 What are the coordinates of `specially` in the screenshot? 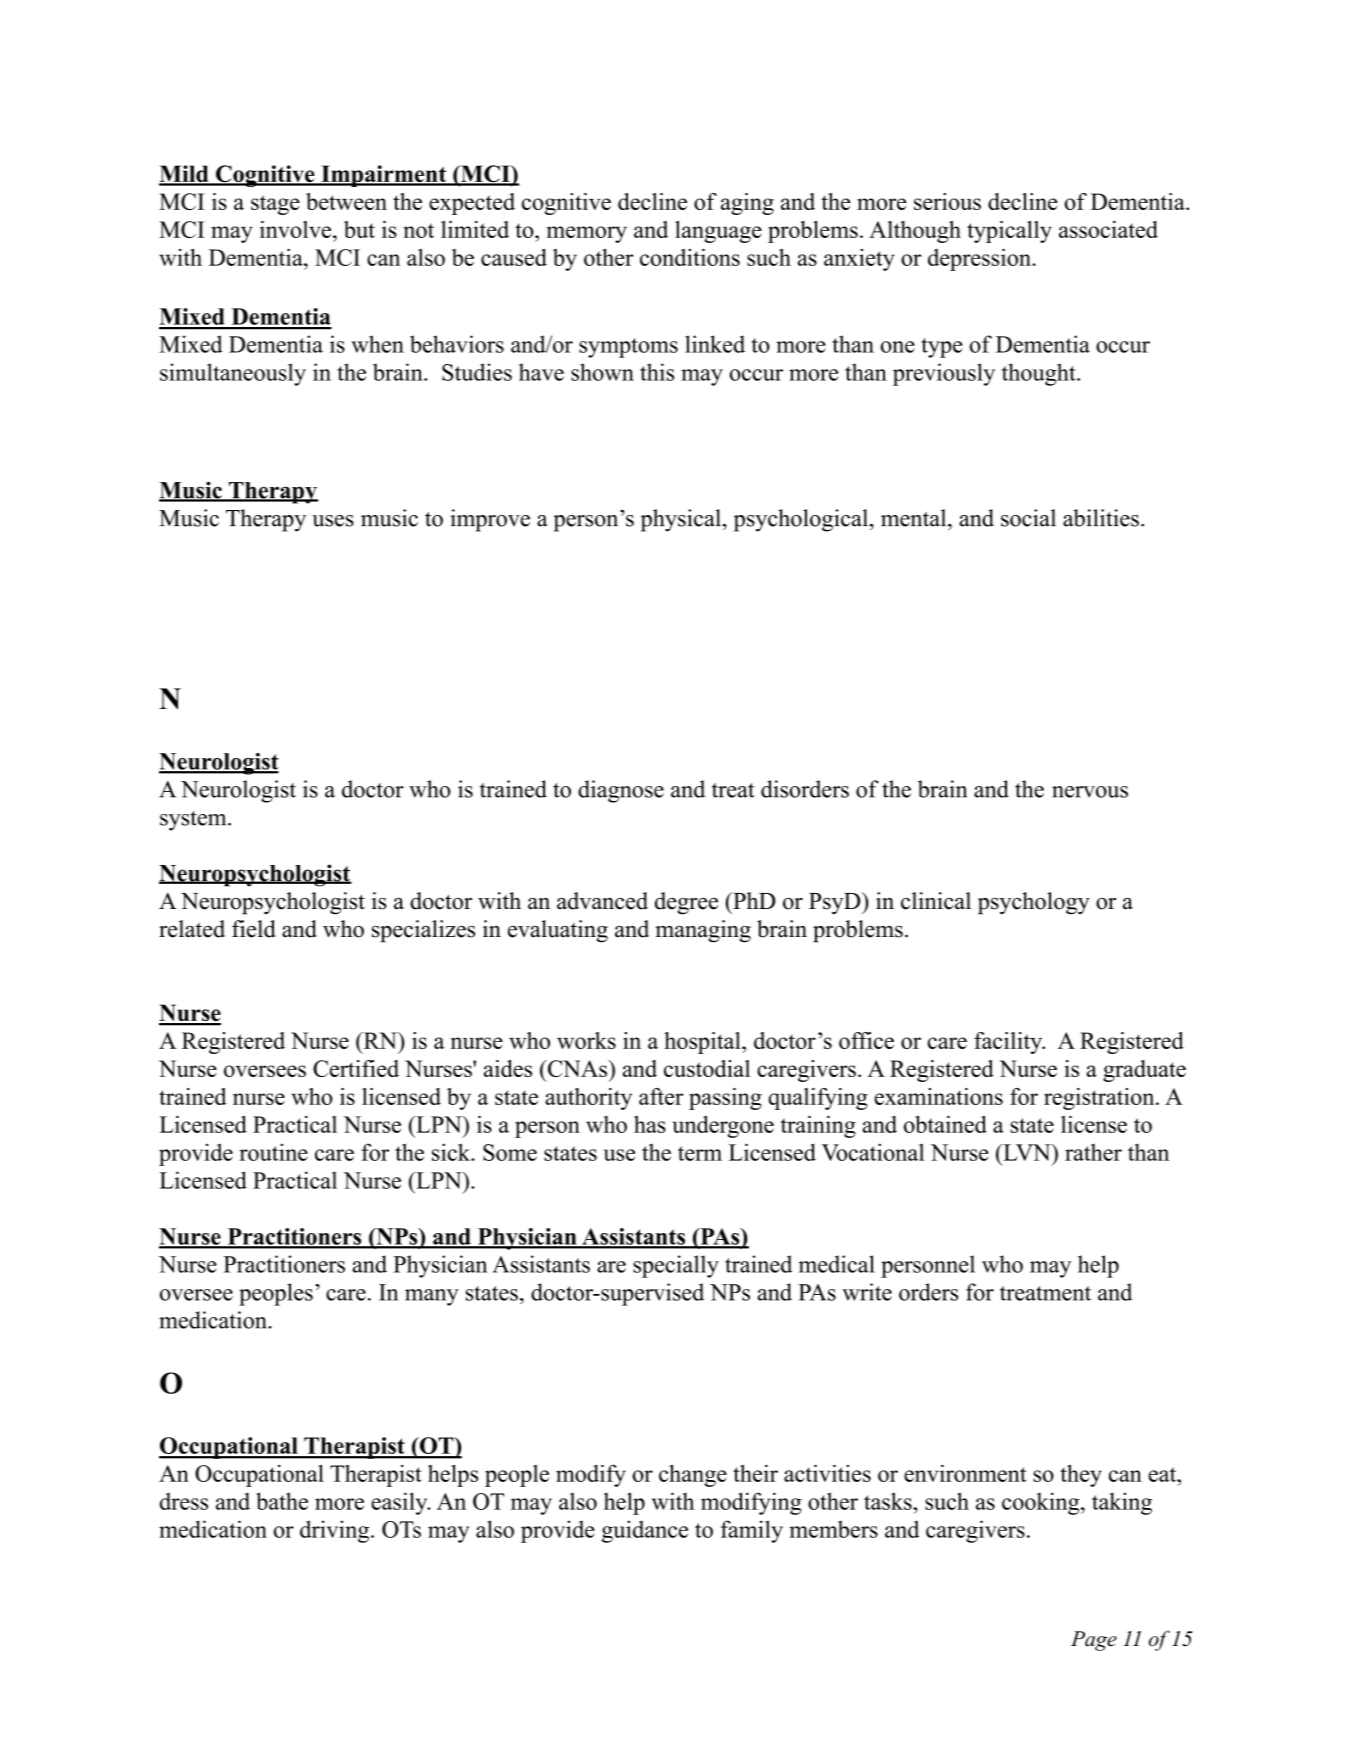 It's located at (676, 1266).
